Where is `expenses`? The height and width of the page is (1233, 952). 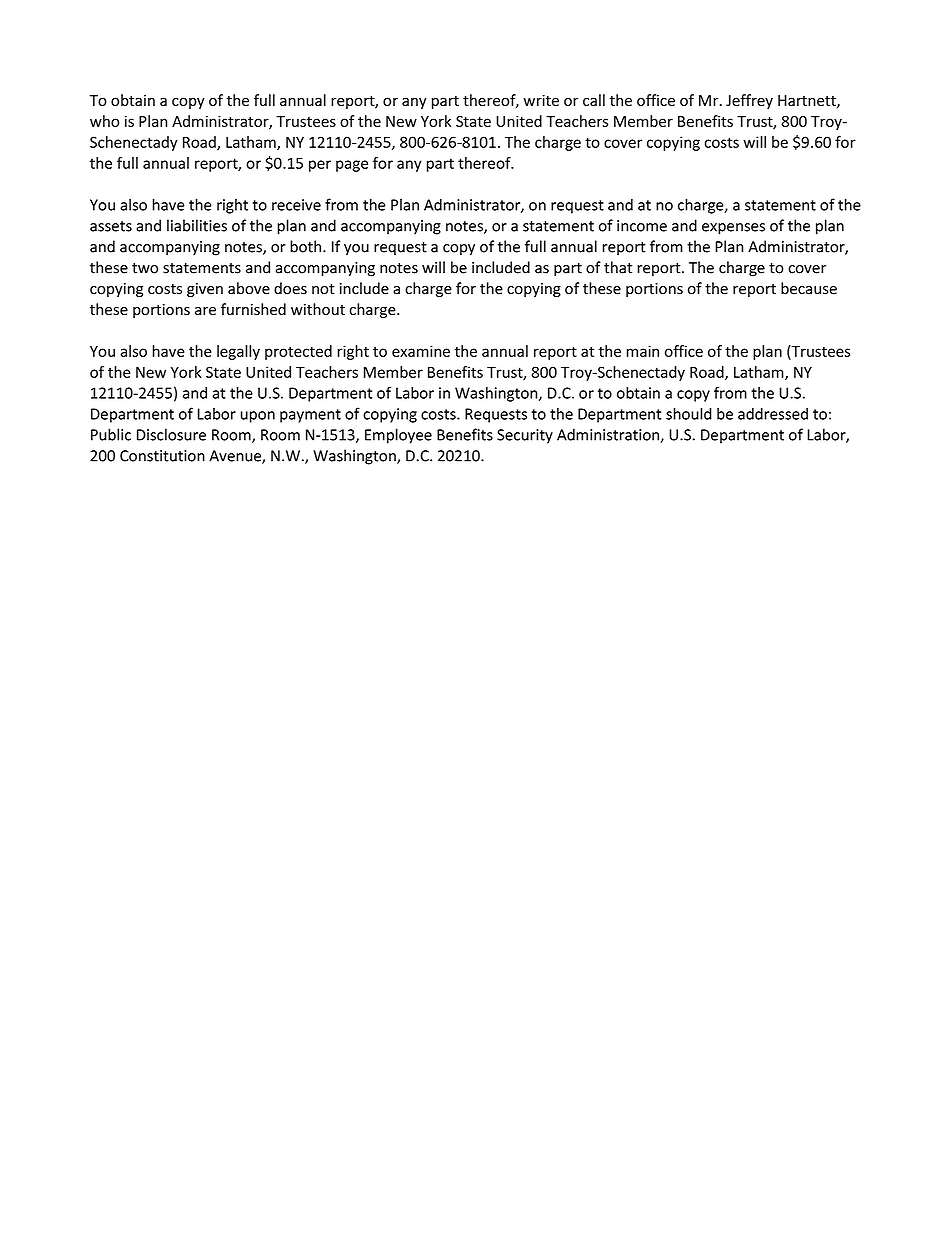
expenses is located at coordinates (733, 229).
